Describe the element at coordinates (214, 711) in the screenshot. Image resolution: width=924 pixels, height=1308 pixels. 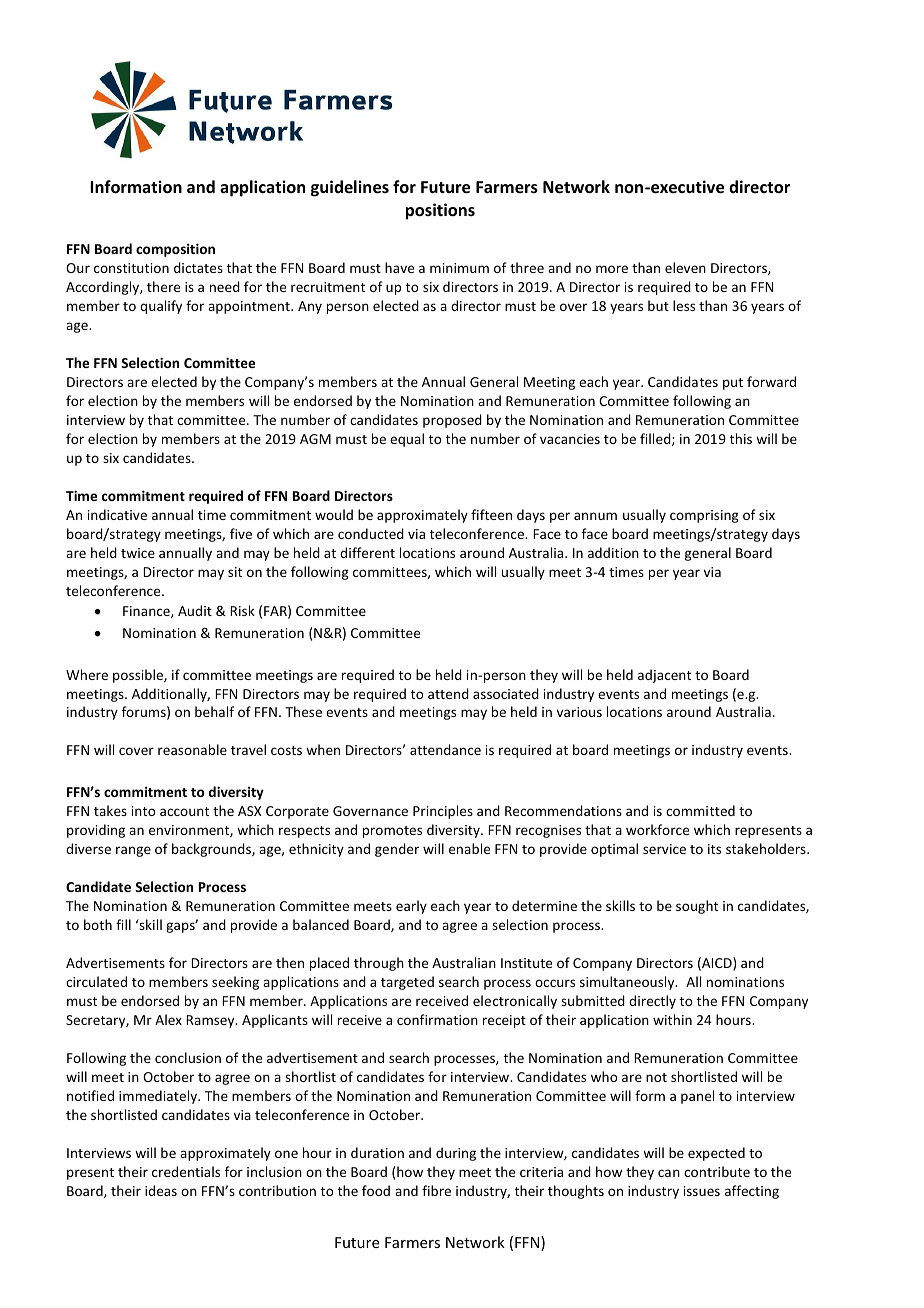
I see `behalf` at that location.
